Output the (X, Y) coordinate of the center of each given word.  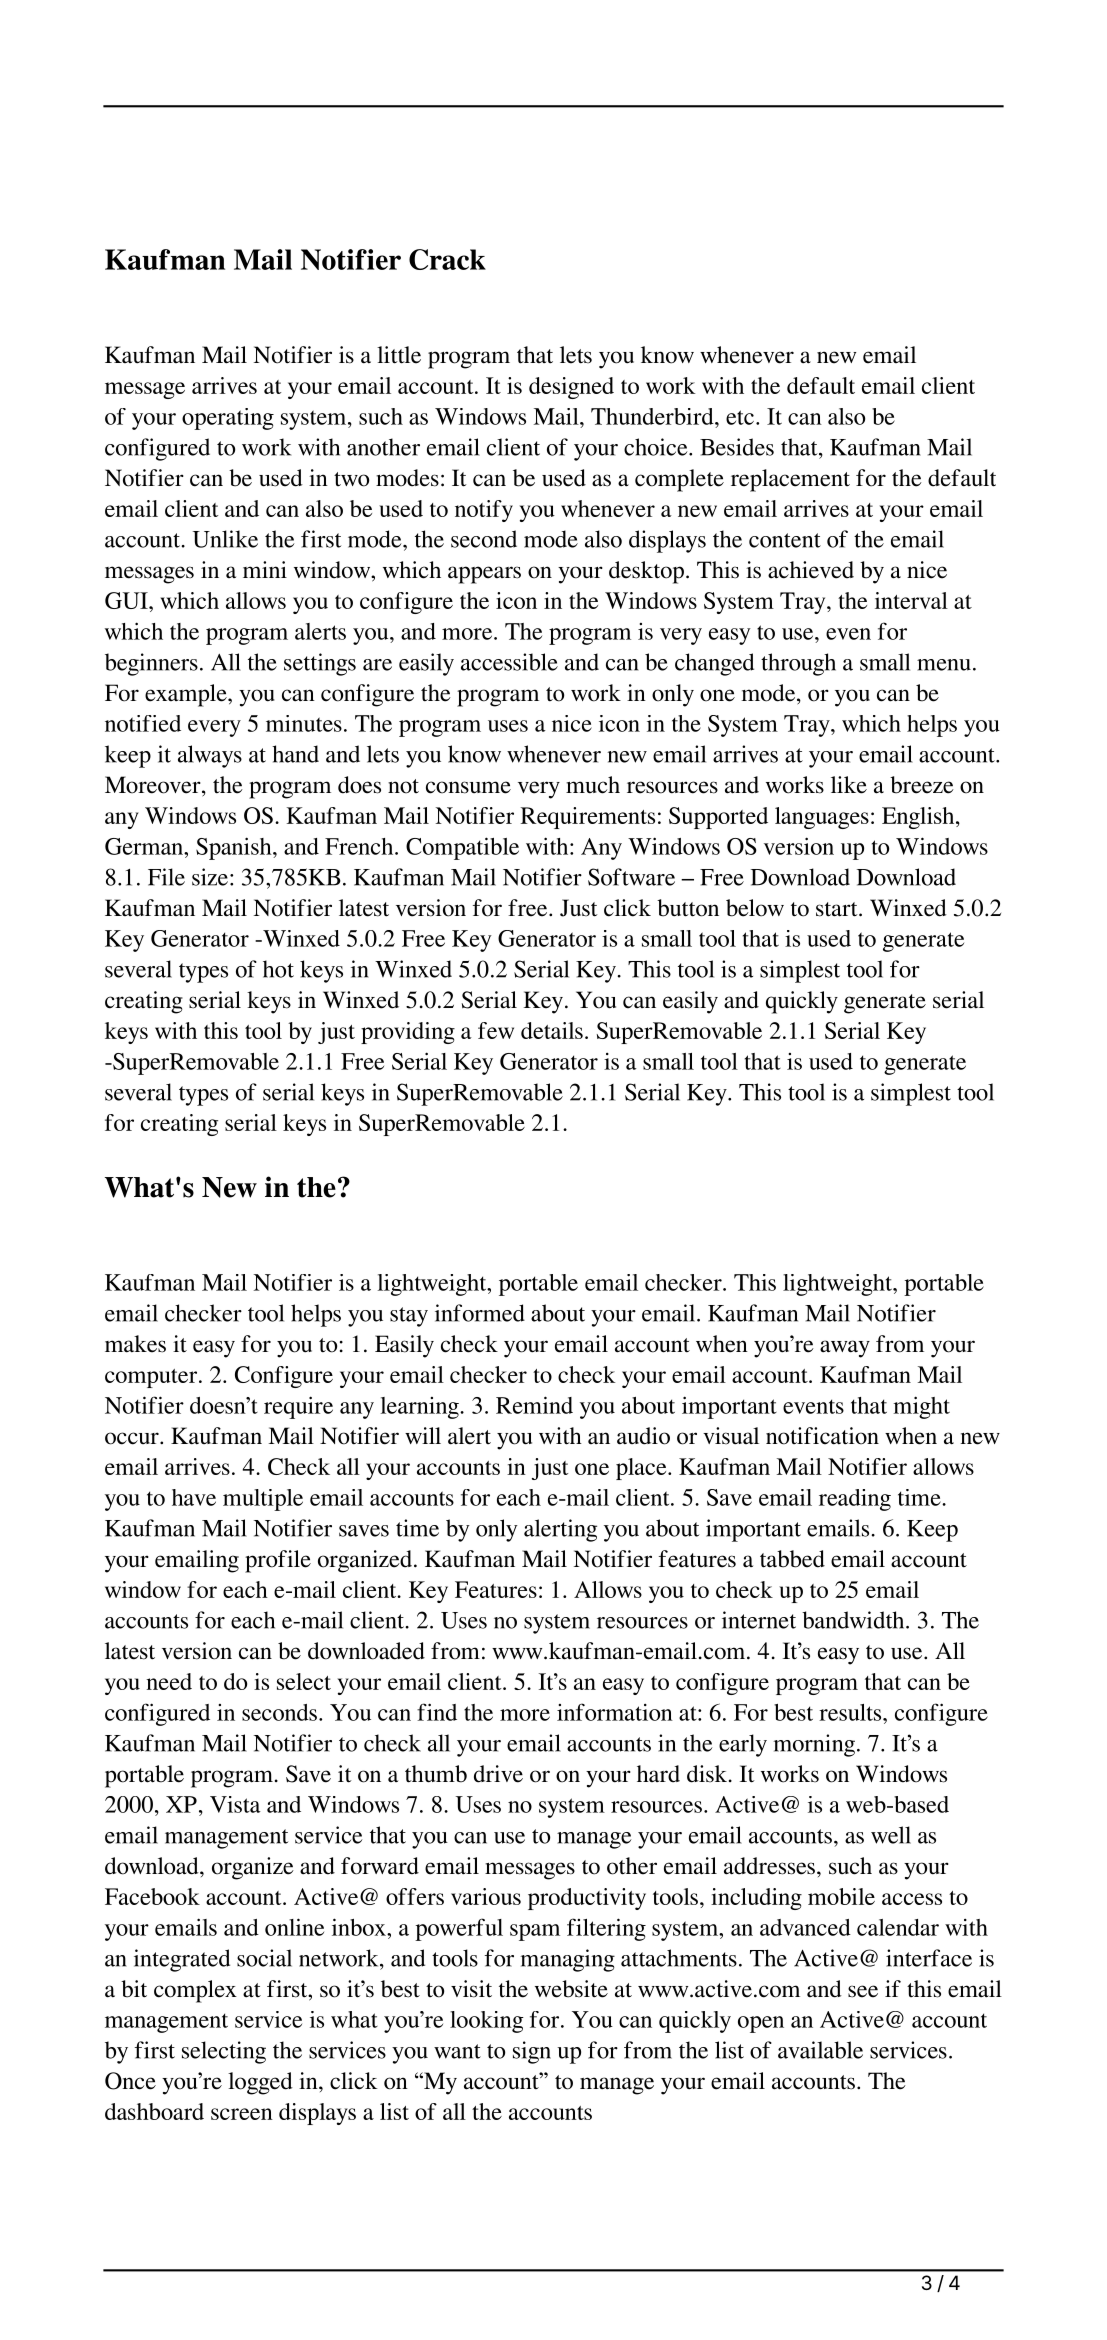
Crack (447, 259)
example (187, 695)
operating (228, 419)
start (838, 909)
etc (740, 417)
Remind (534, 1405)
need (169, 1681)
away (845, 1349)
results (851, 1712)
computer (152, 1378)
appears (484, 575)
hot (278, 969)
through (798, 664)
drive (498, 1774)
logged (260, 2083)
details (552, 1030)
